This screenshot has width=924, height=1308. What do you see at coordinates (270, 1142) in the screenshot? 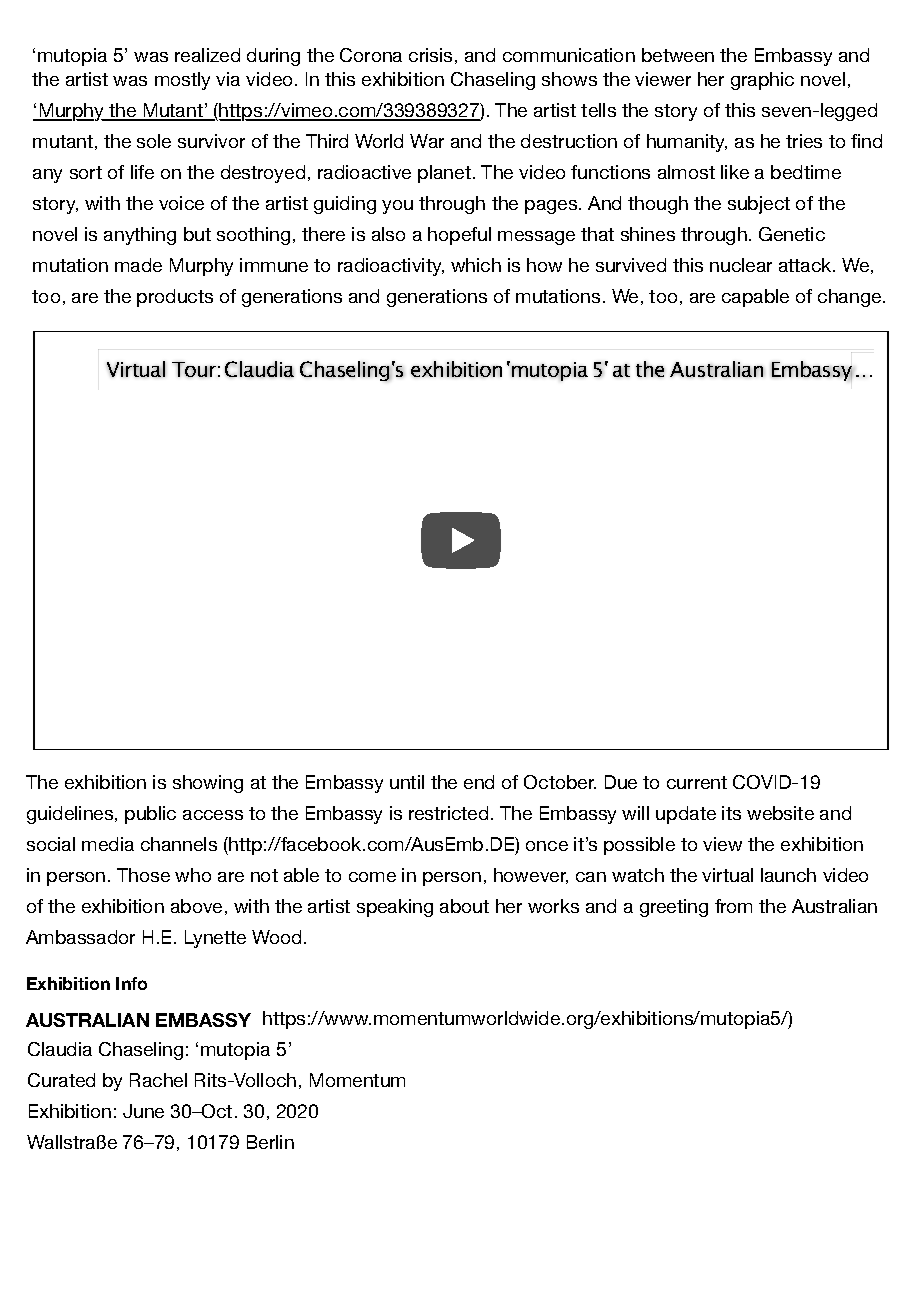
I see `Berlin` at bounding box center [270, 1142].
